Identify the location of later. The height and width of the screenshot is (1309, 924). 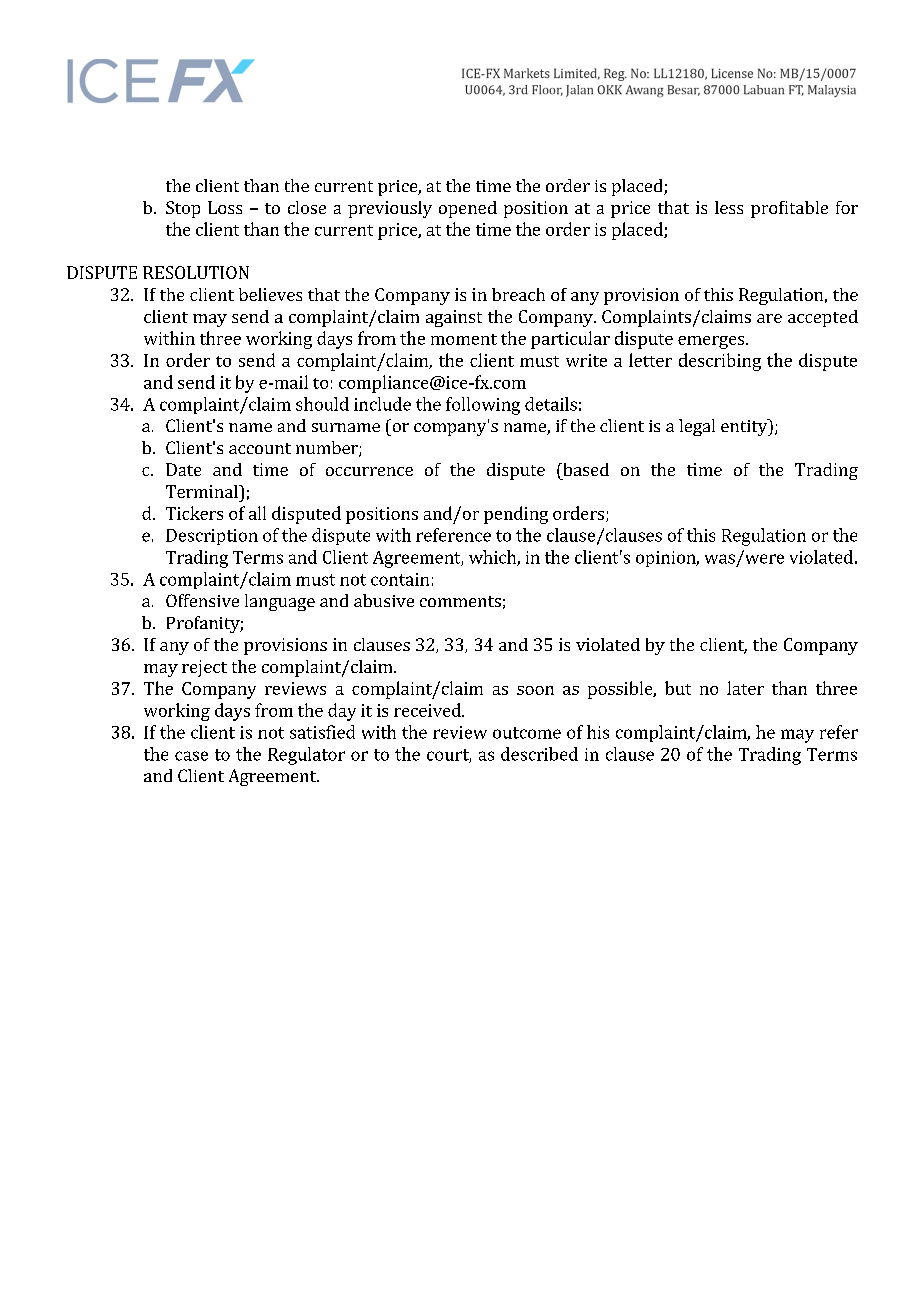
(745, 688).
